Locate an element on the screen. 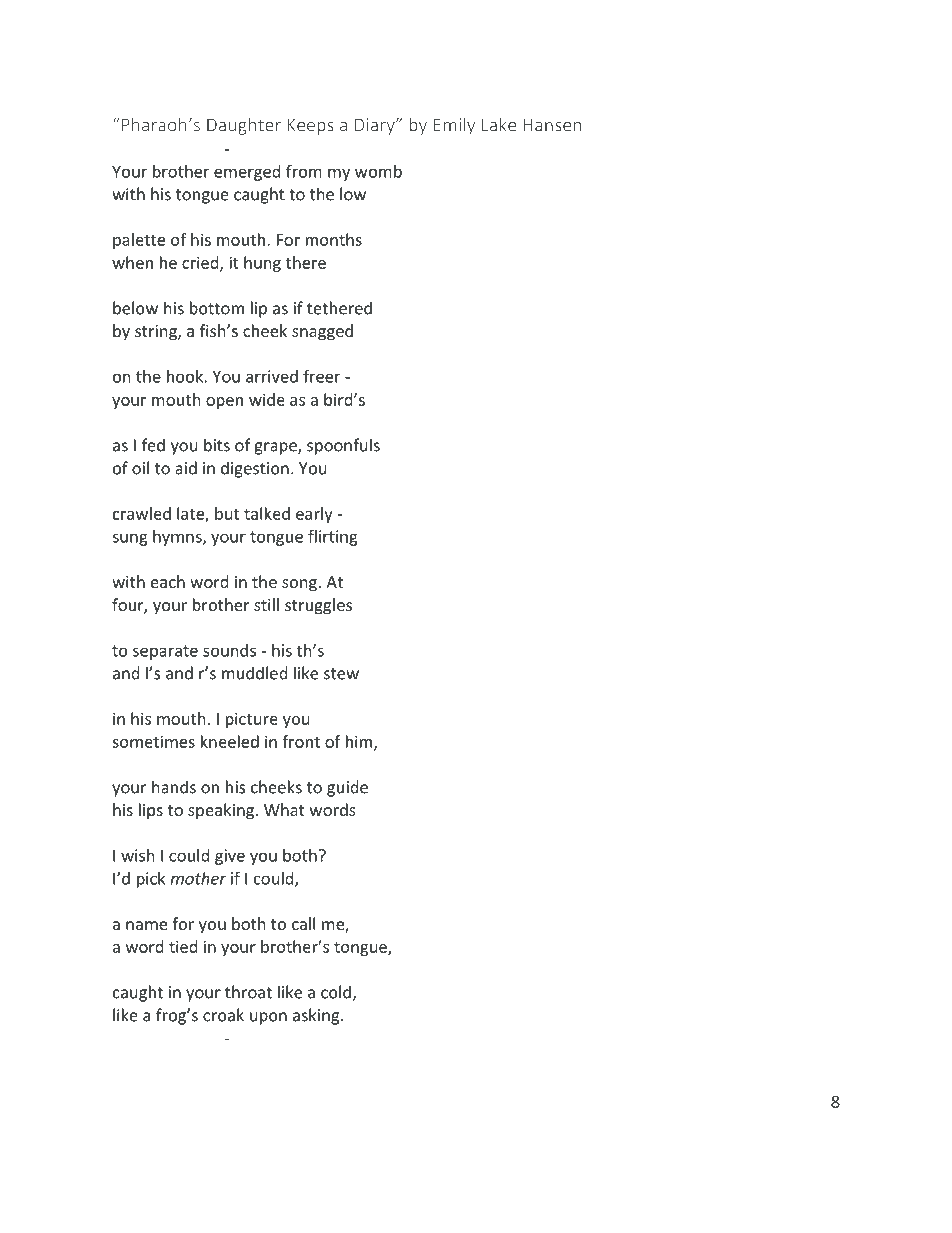  Lake is located at coordinates (499, 124).
